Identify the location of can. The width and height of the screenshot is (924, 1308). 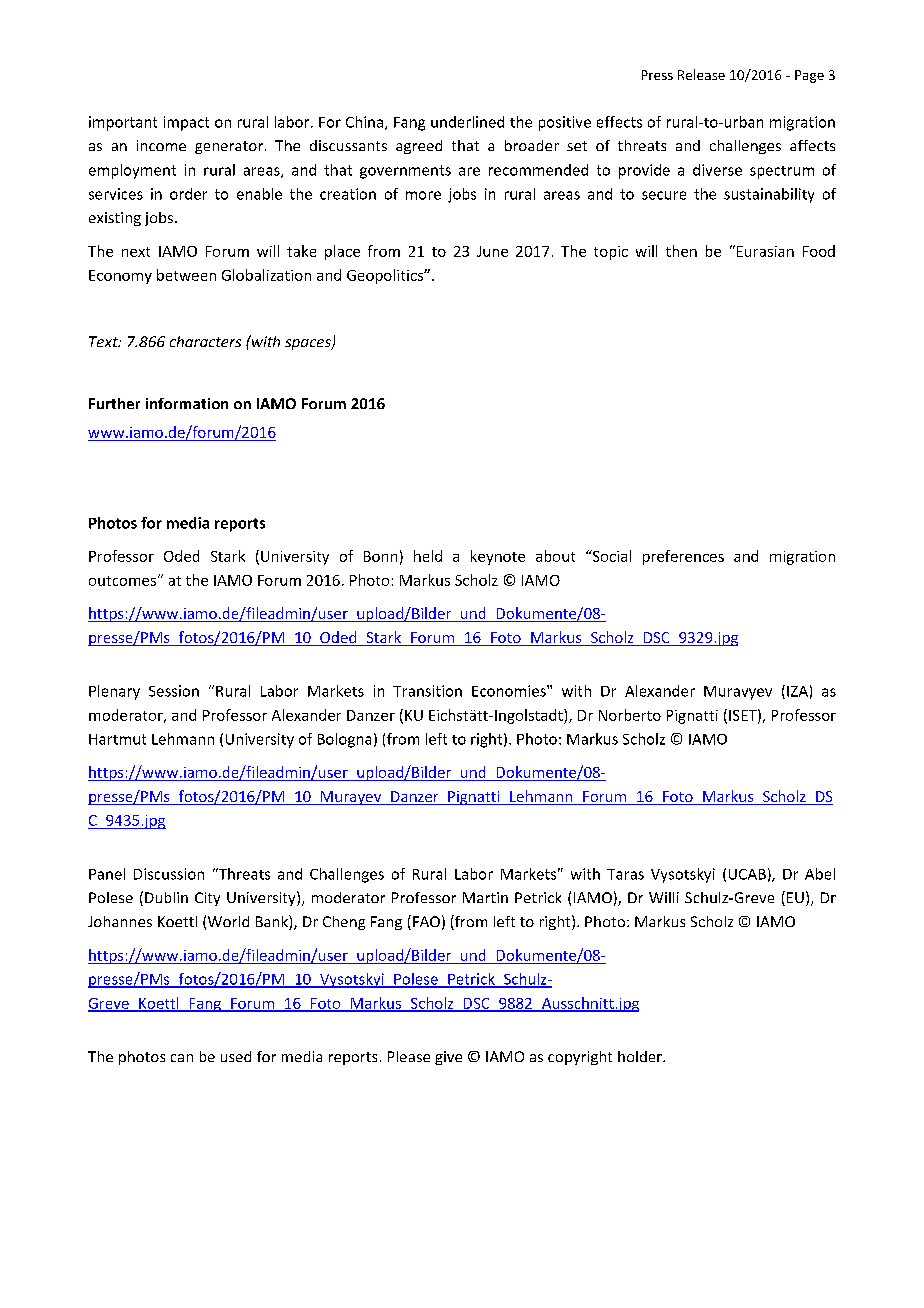
(182, 1058).
